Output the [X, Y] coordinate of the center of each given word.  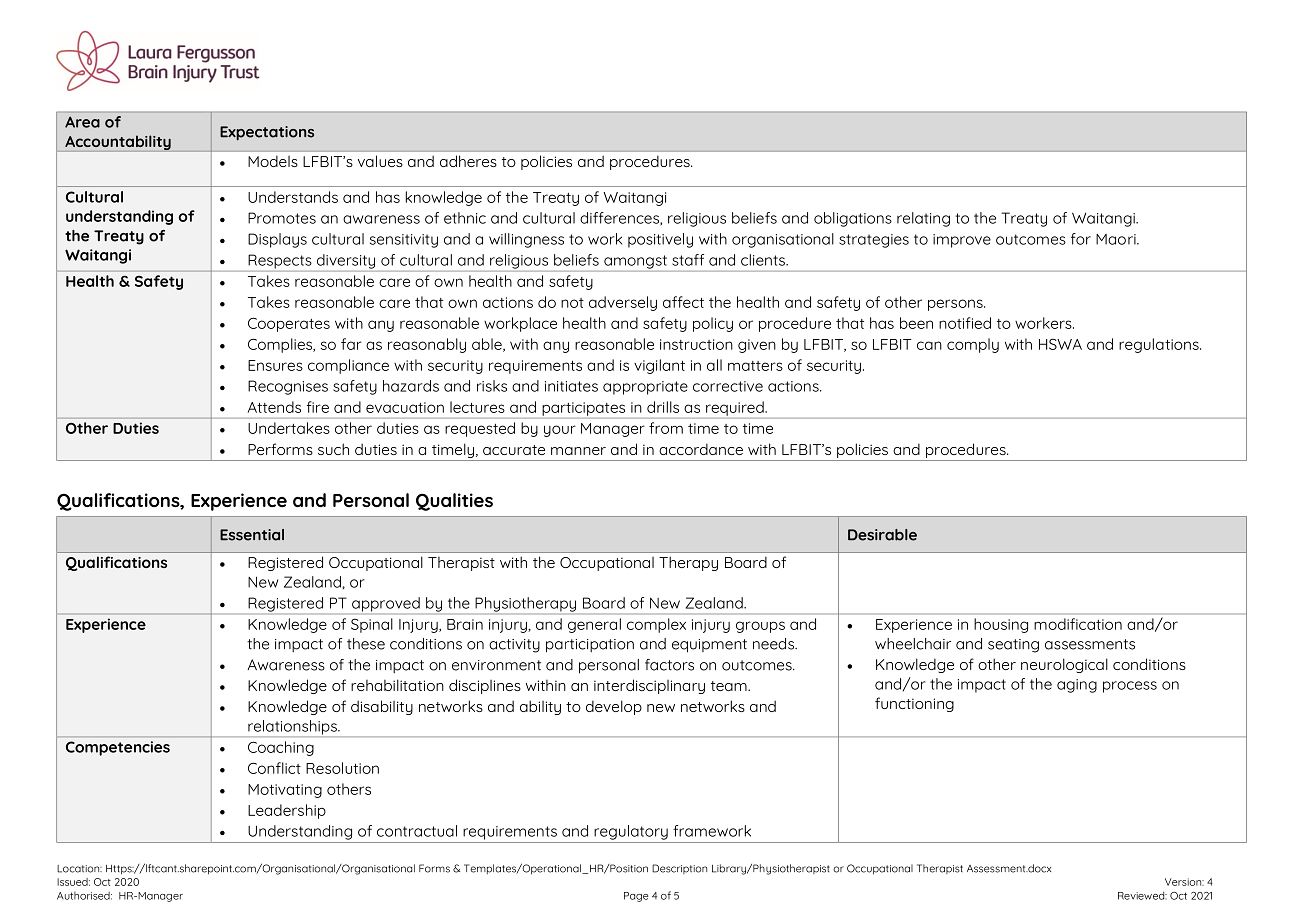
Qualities [454, 502]
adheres [468, 161]
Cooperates [289, 325]
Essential [252, 535]
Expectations [267, 133]
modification [1078, 624]
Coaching [281, 748]
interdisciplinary [649, 686]
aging [1077, 686]
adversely [623, 303]
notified [965, 323]
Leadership [287, 811]
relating [923, 219]
